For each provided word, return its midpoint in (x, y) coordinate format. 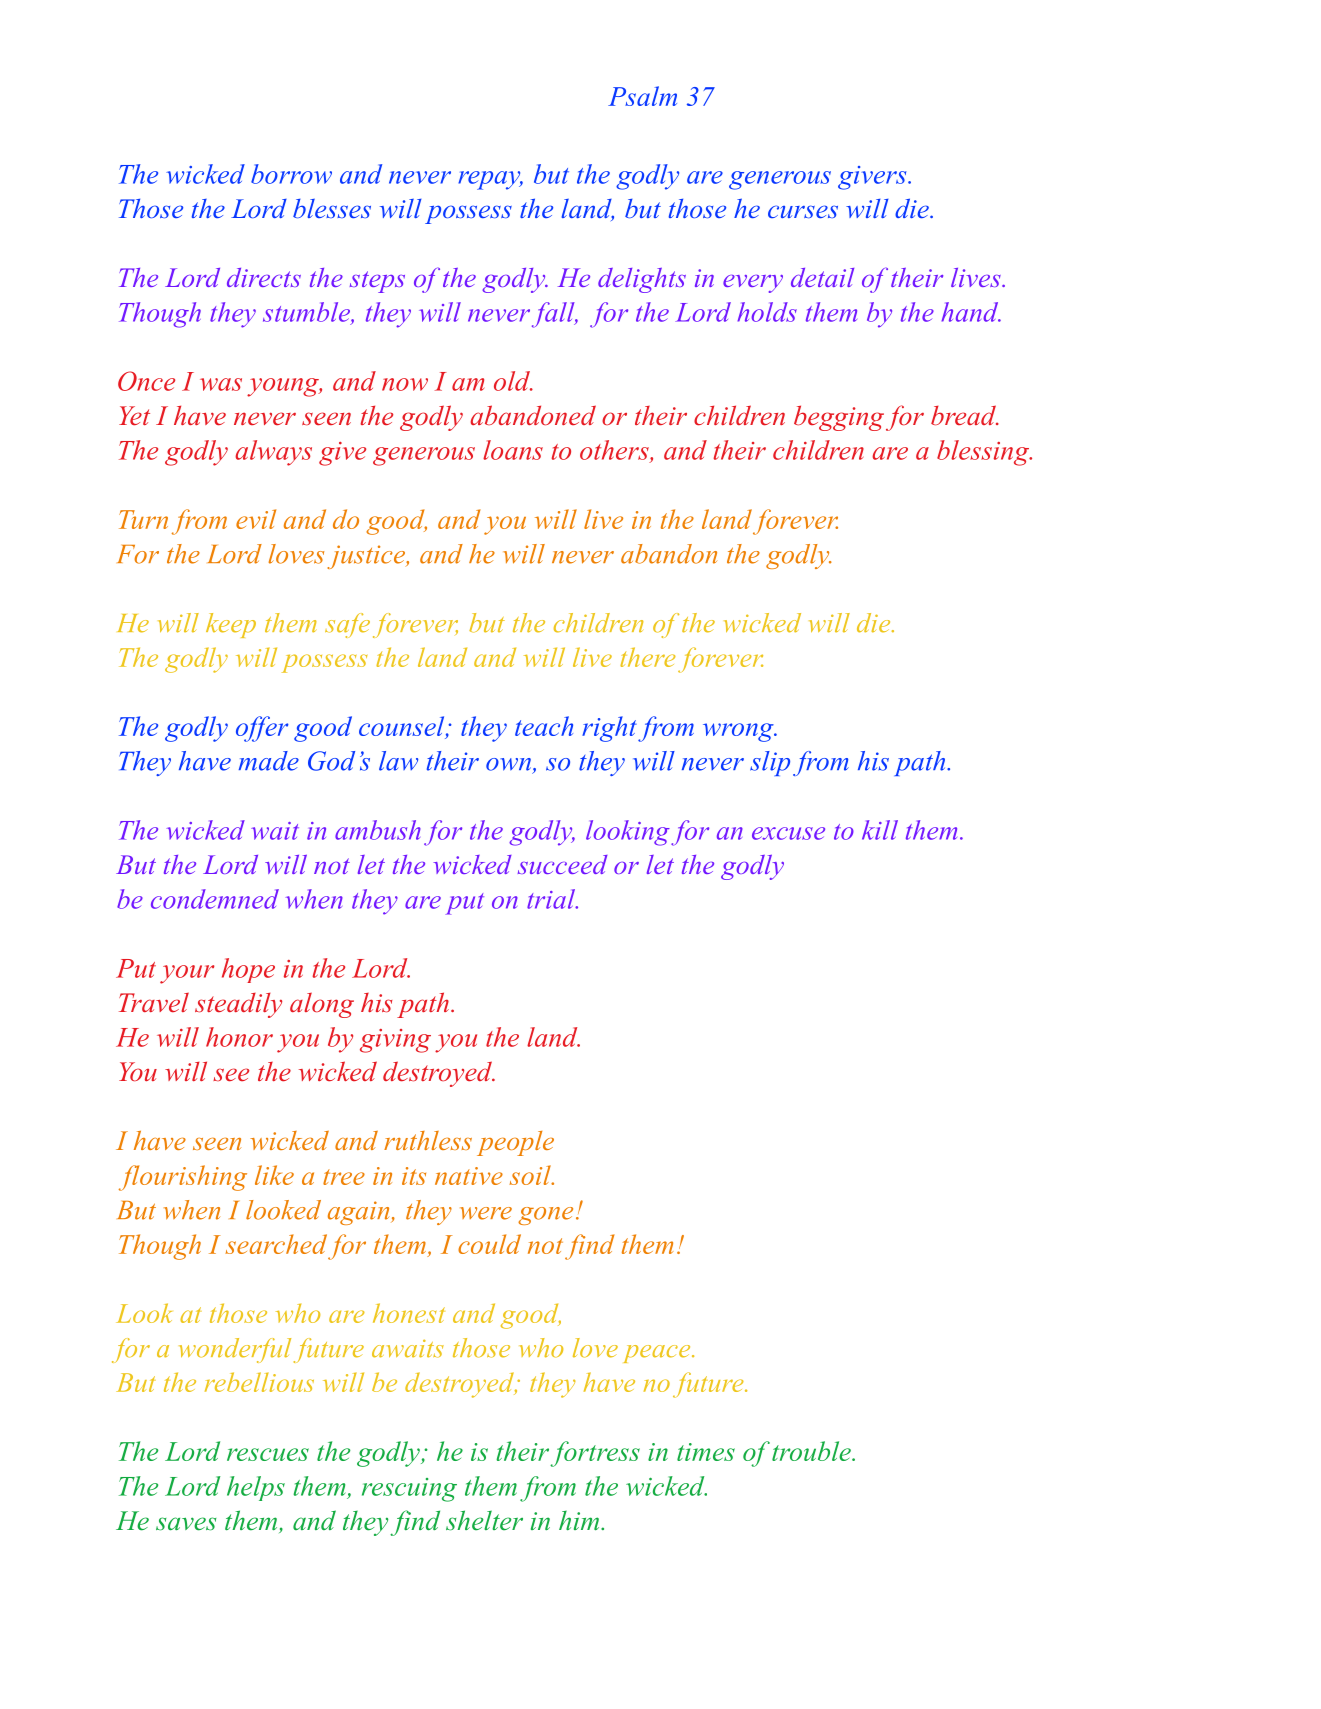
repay (490, 180)
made (269, 761)
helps (256, 1488)
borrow (291, 174)
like (274, 1175)
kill (880, 830)
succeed (563, 864)
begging (839, 418)
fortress (595, 1454)
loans (513, 450)
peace (658, 1354)
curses (803, 211)
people (515, 1143)
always (273, 453)
